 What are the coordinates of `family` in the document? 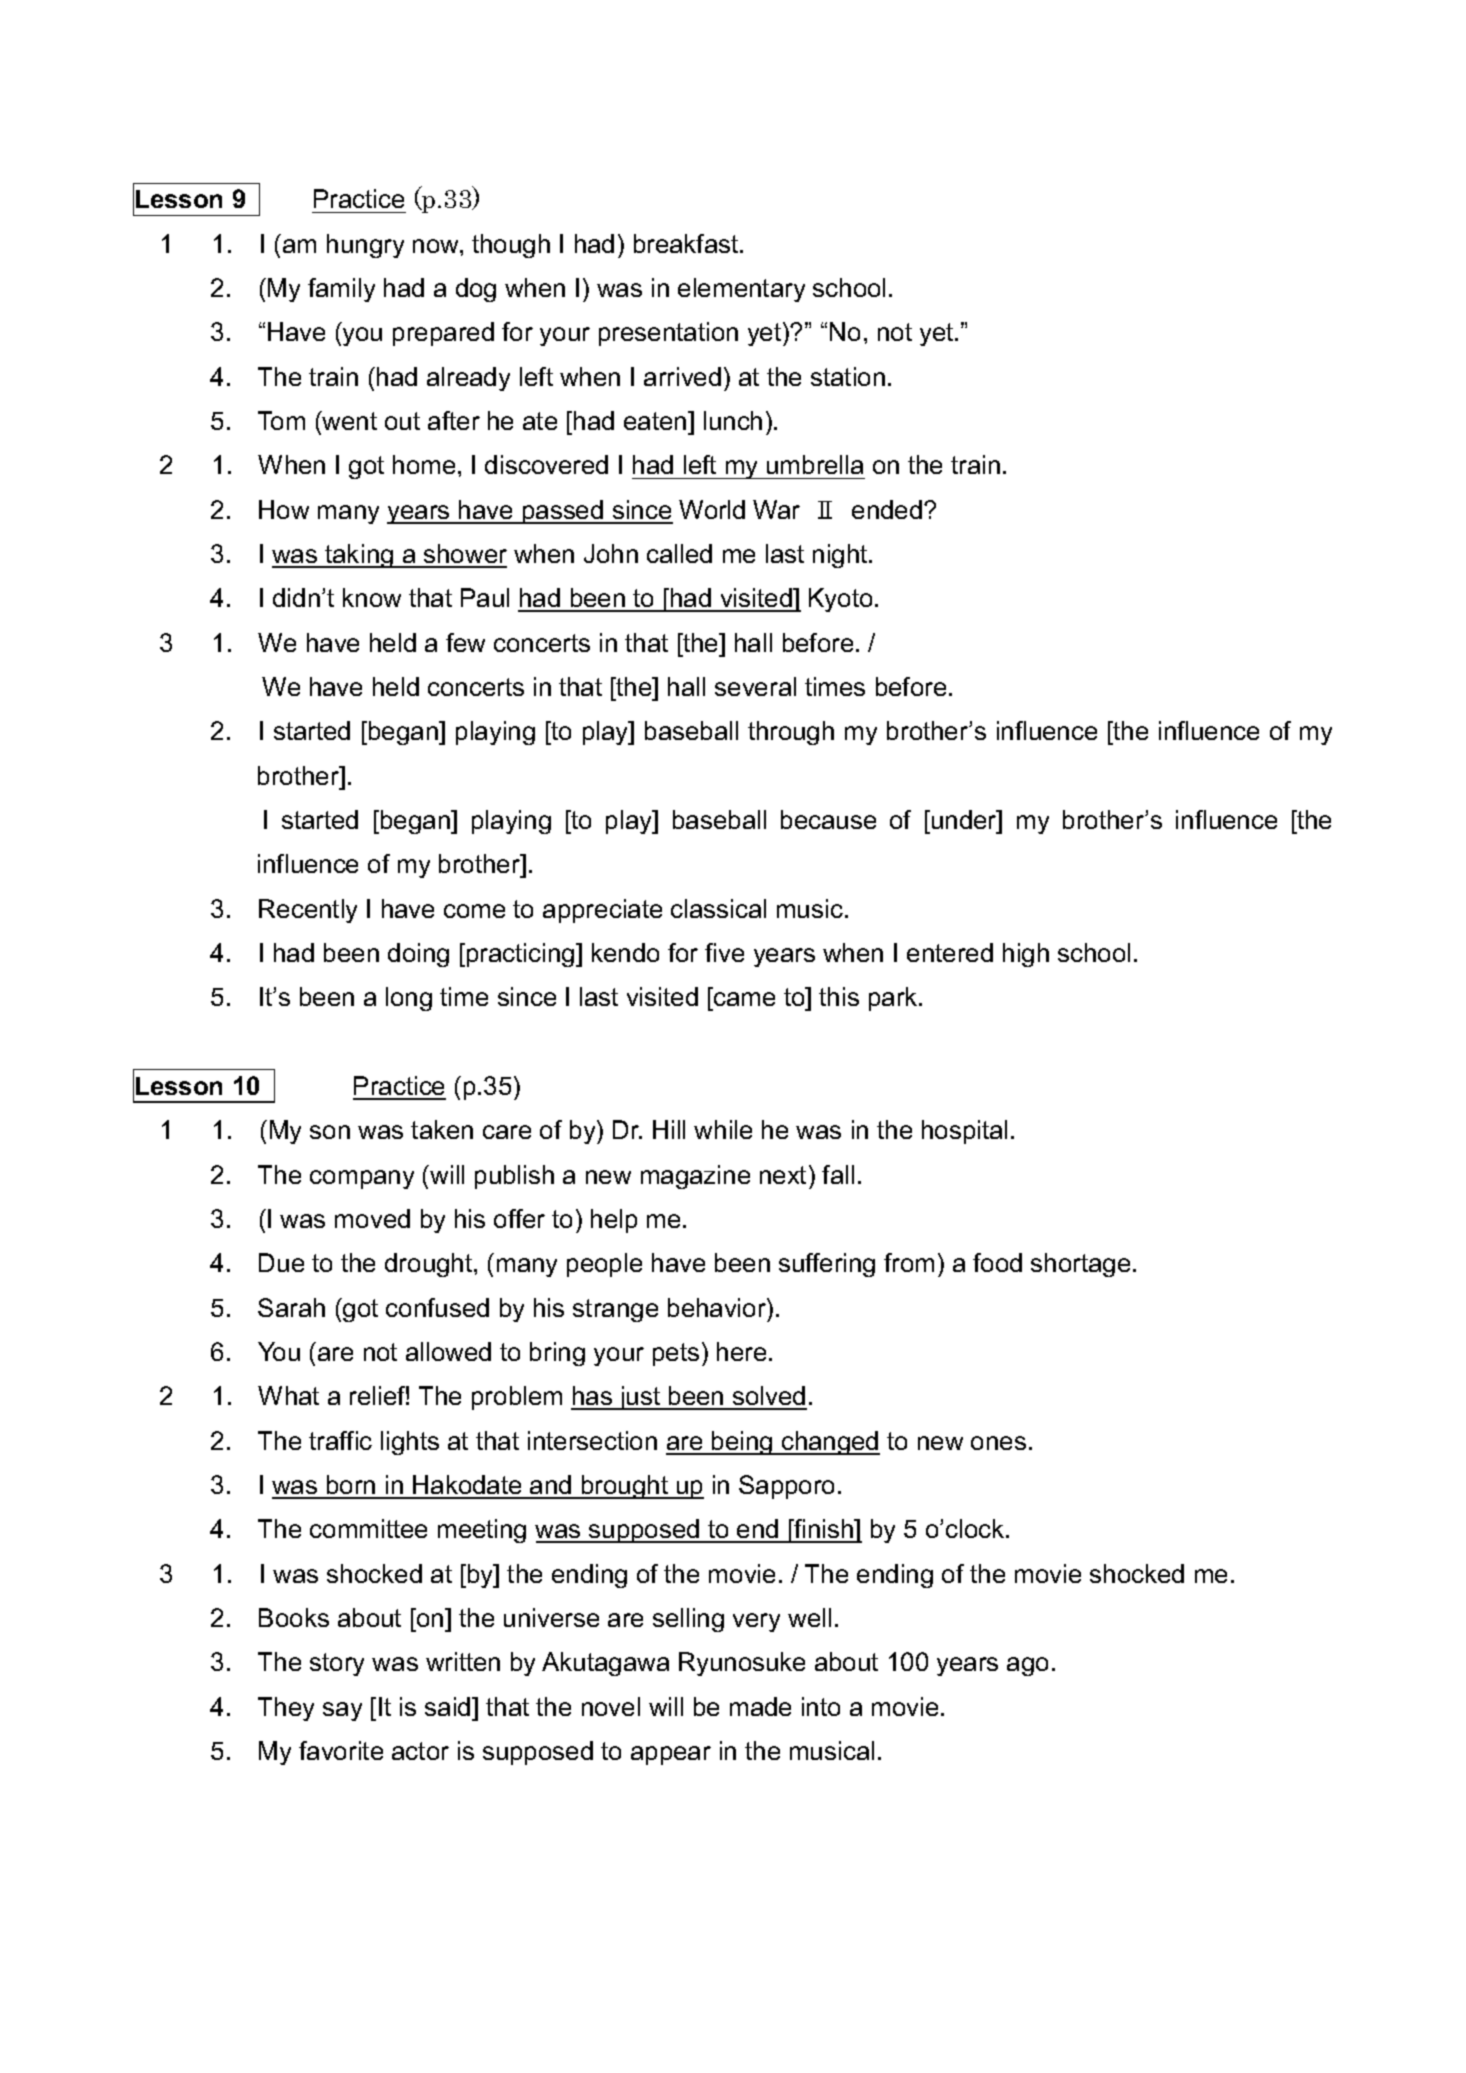 It's located at (341, 290).
